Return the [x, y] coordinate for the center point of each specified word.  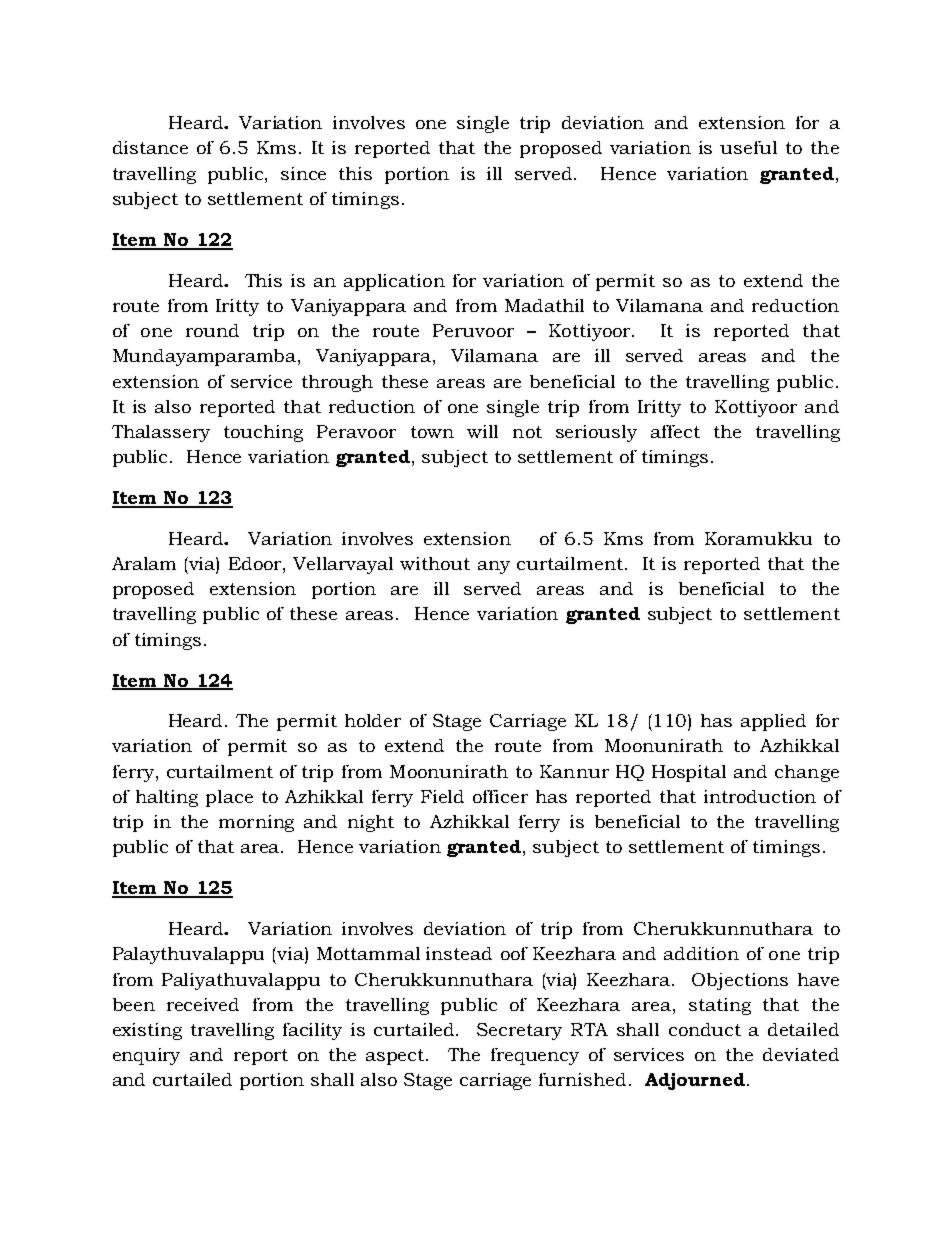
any [494, 567]
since [303, 173]
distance [150, 147]
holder [373, 720]
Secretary [519, 1031]
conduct [705, 1029]
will [482, 431]
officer [500, 796]
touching [263, 433]
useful [748, 147]
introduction [760, 796]
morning [256, 823]
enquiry [146, 1056]
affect [675, 431]
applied [773, 722]
